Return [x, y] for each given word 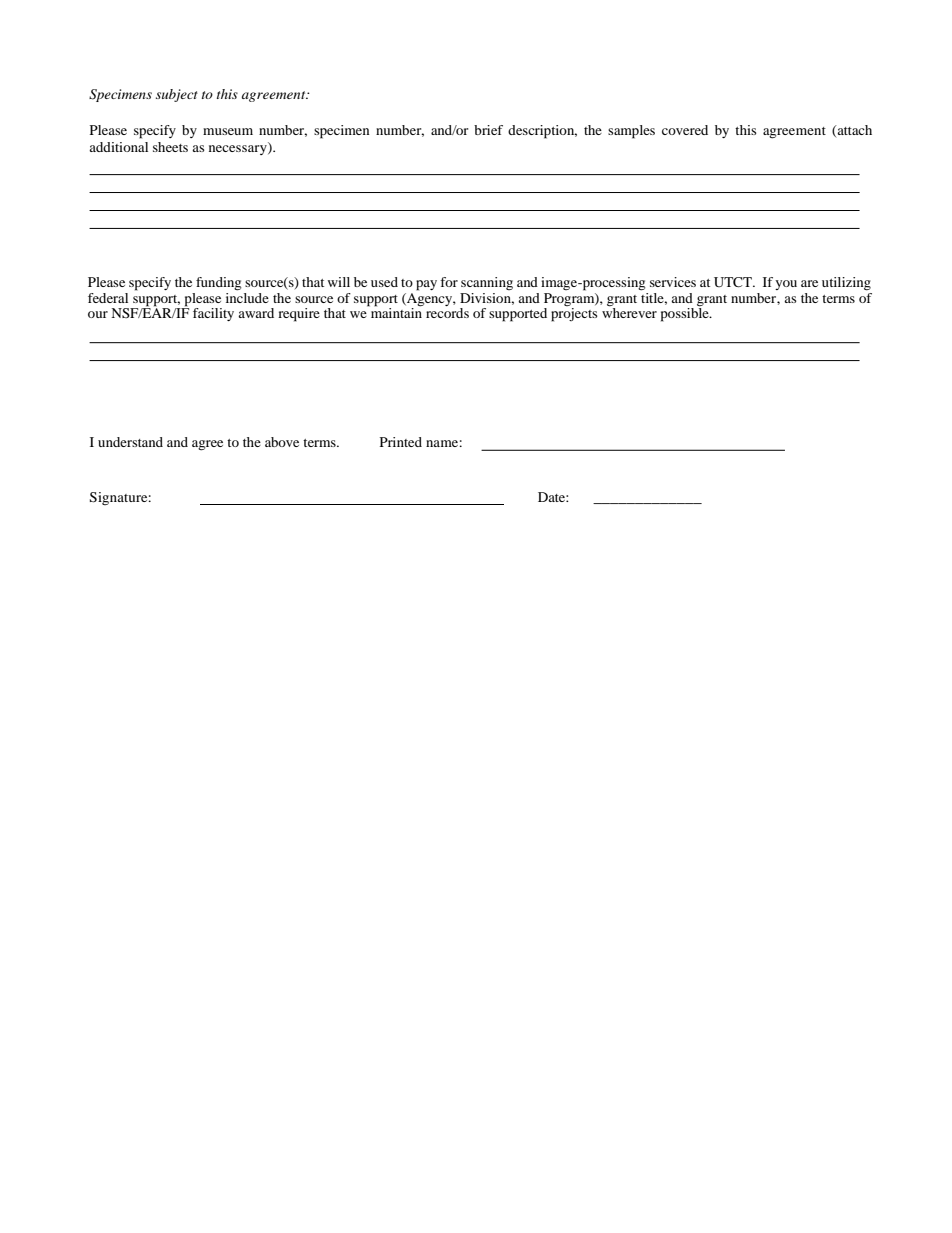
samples [631, 132]
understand [130, 442]
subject [177, 95]
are [809, 283]
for [449, 282]
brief [488, 130]
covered [685, 130]
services [673, 282]
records [447, 313]
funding [218, 284]
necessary [239, 150]
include [247, 296]
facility [213, 314]
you [786, 285]
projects [574, 315]
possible [686, 314]
